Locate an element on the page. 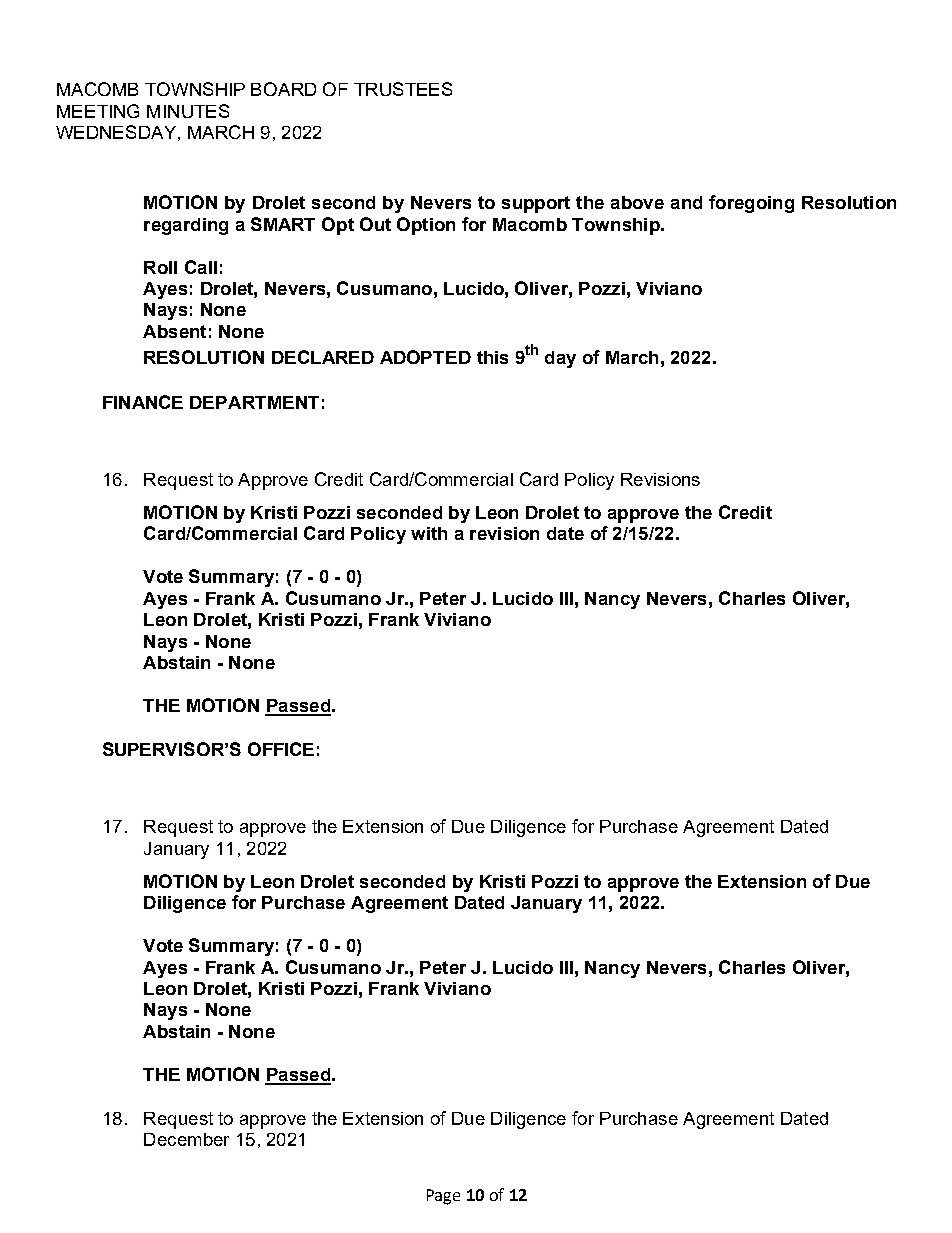  December is located at coordinates (186, 1139).
